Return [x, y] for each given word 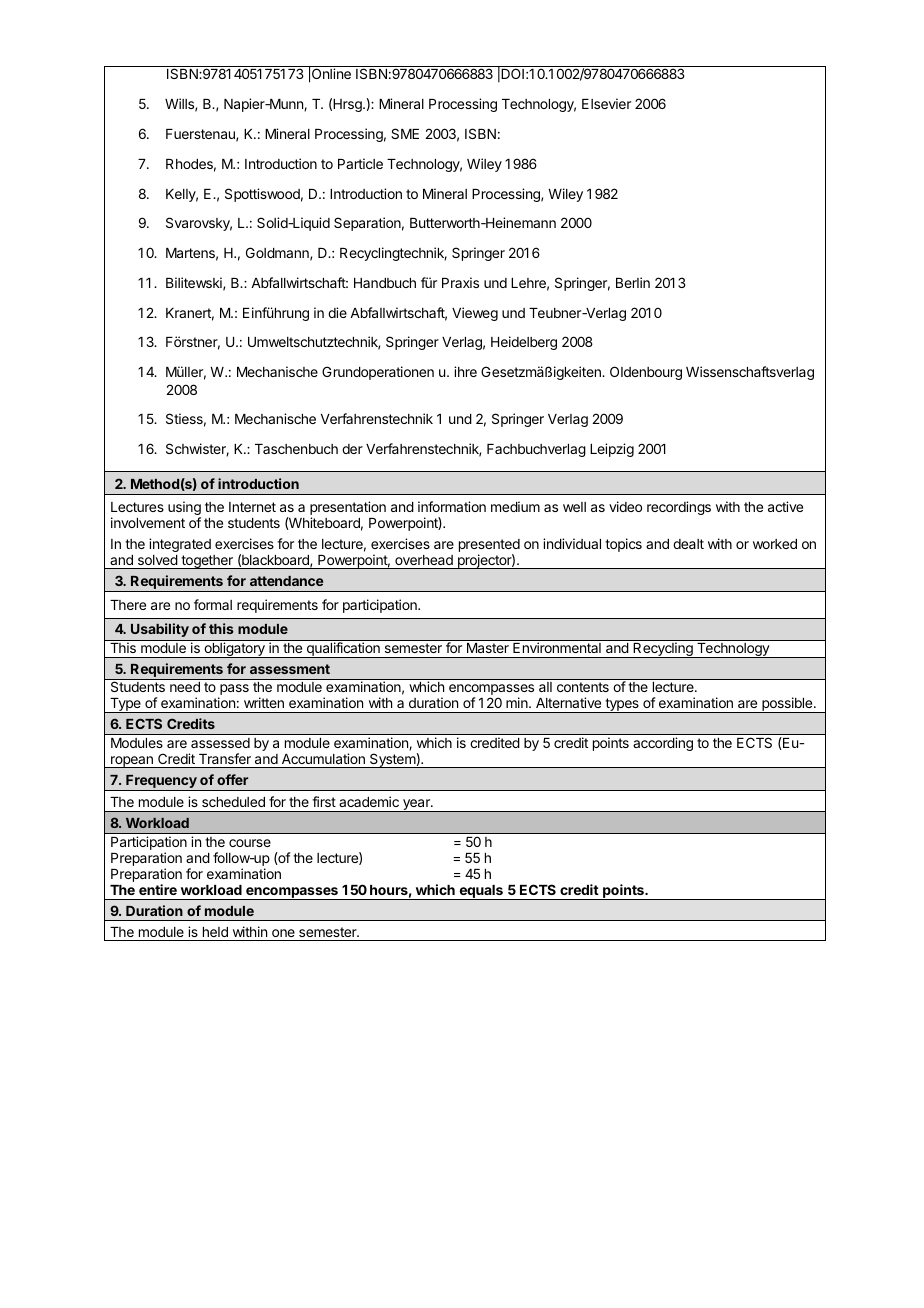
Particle [360, 163]
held [215, 932]
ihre [465, 371]
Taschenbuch [296, 449]
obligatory [234, 650]
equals [481, 892]
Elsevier [606, 103]
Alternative [568, 702]
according [663, 744]
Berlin [633, 282]
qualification [343, 650]
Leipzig [612, 450]
